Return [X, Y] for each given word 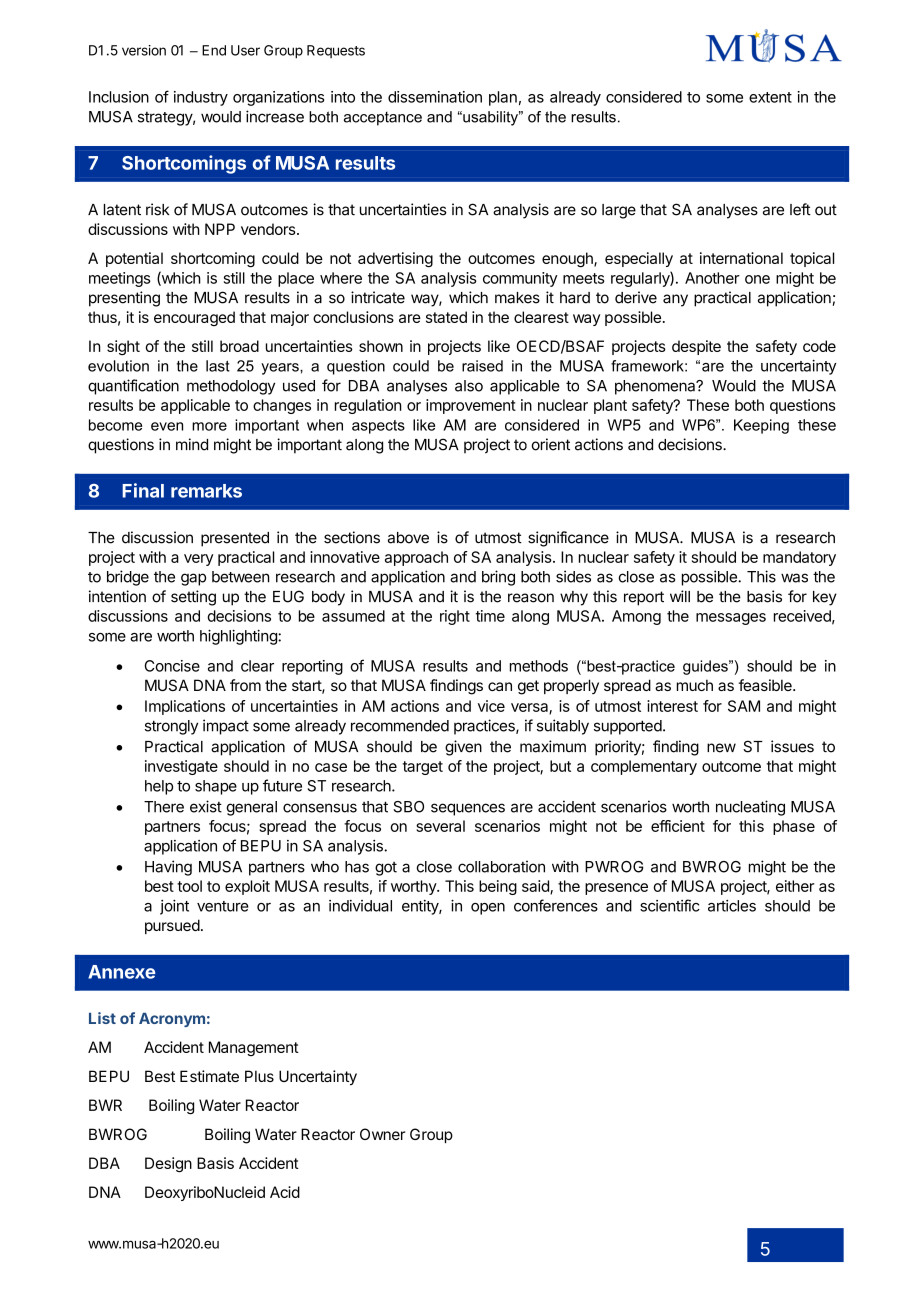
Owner [382, 1134]
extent [770, 97]
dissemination [435, 97]
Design [168, 1164]
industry [201, 98]
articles [732, 906]
